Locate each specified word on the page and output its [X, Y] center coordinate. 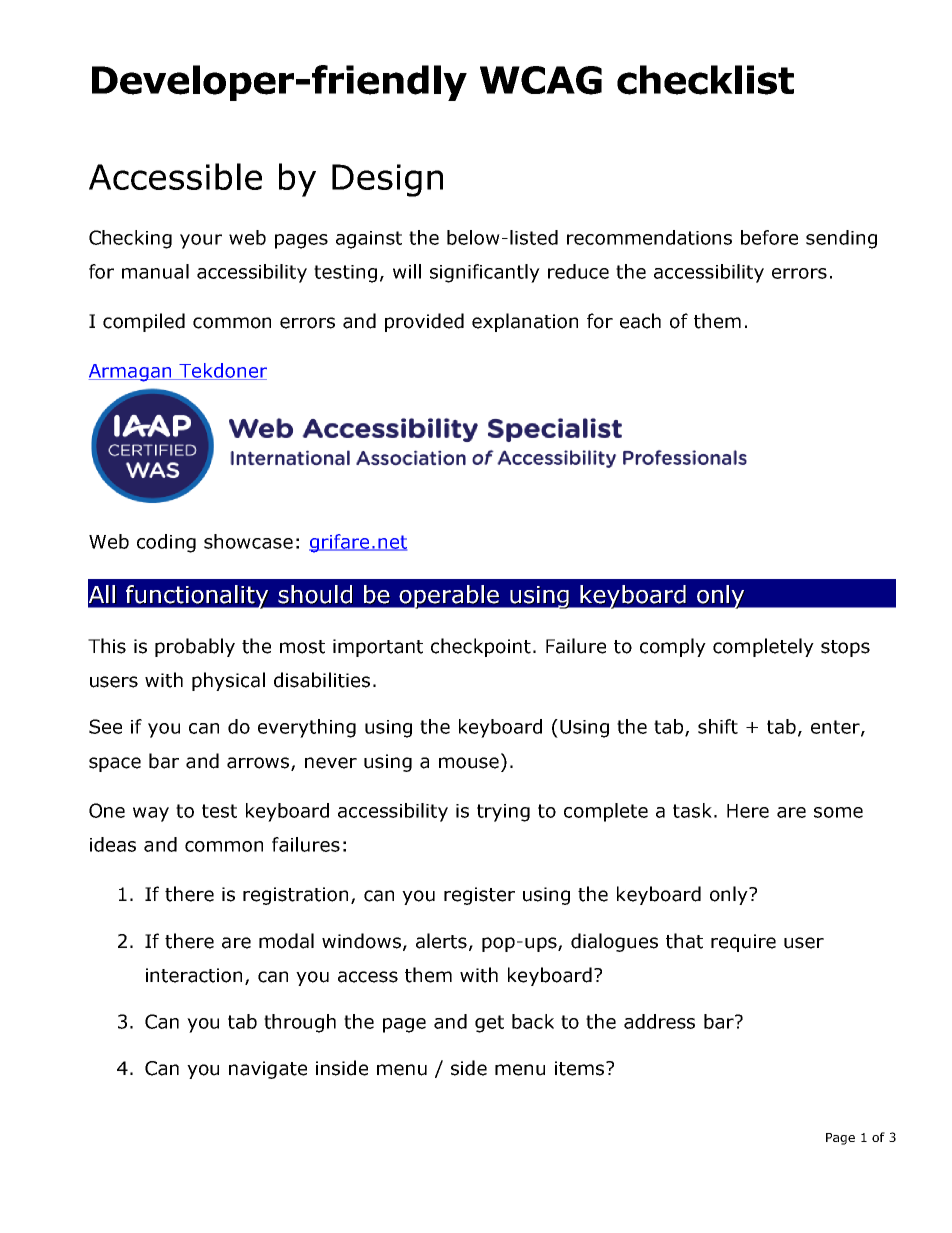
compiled [144, 322]
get [489, 1024]
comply [673, 647]
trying [503, 813]
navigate [268, 1070]
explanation [525, 322]
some [838, 812]
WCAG [541, 80]
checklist [705, 80]
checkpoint [481, 647]
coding [166, 543]
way [151, 814]
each [640, 321]
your [201, 241]
